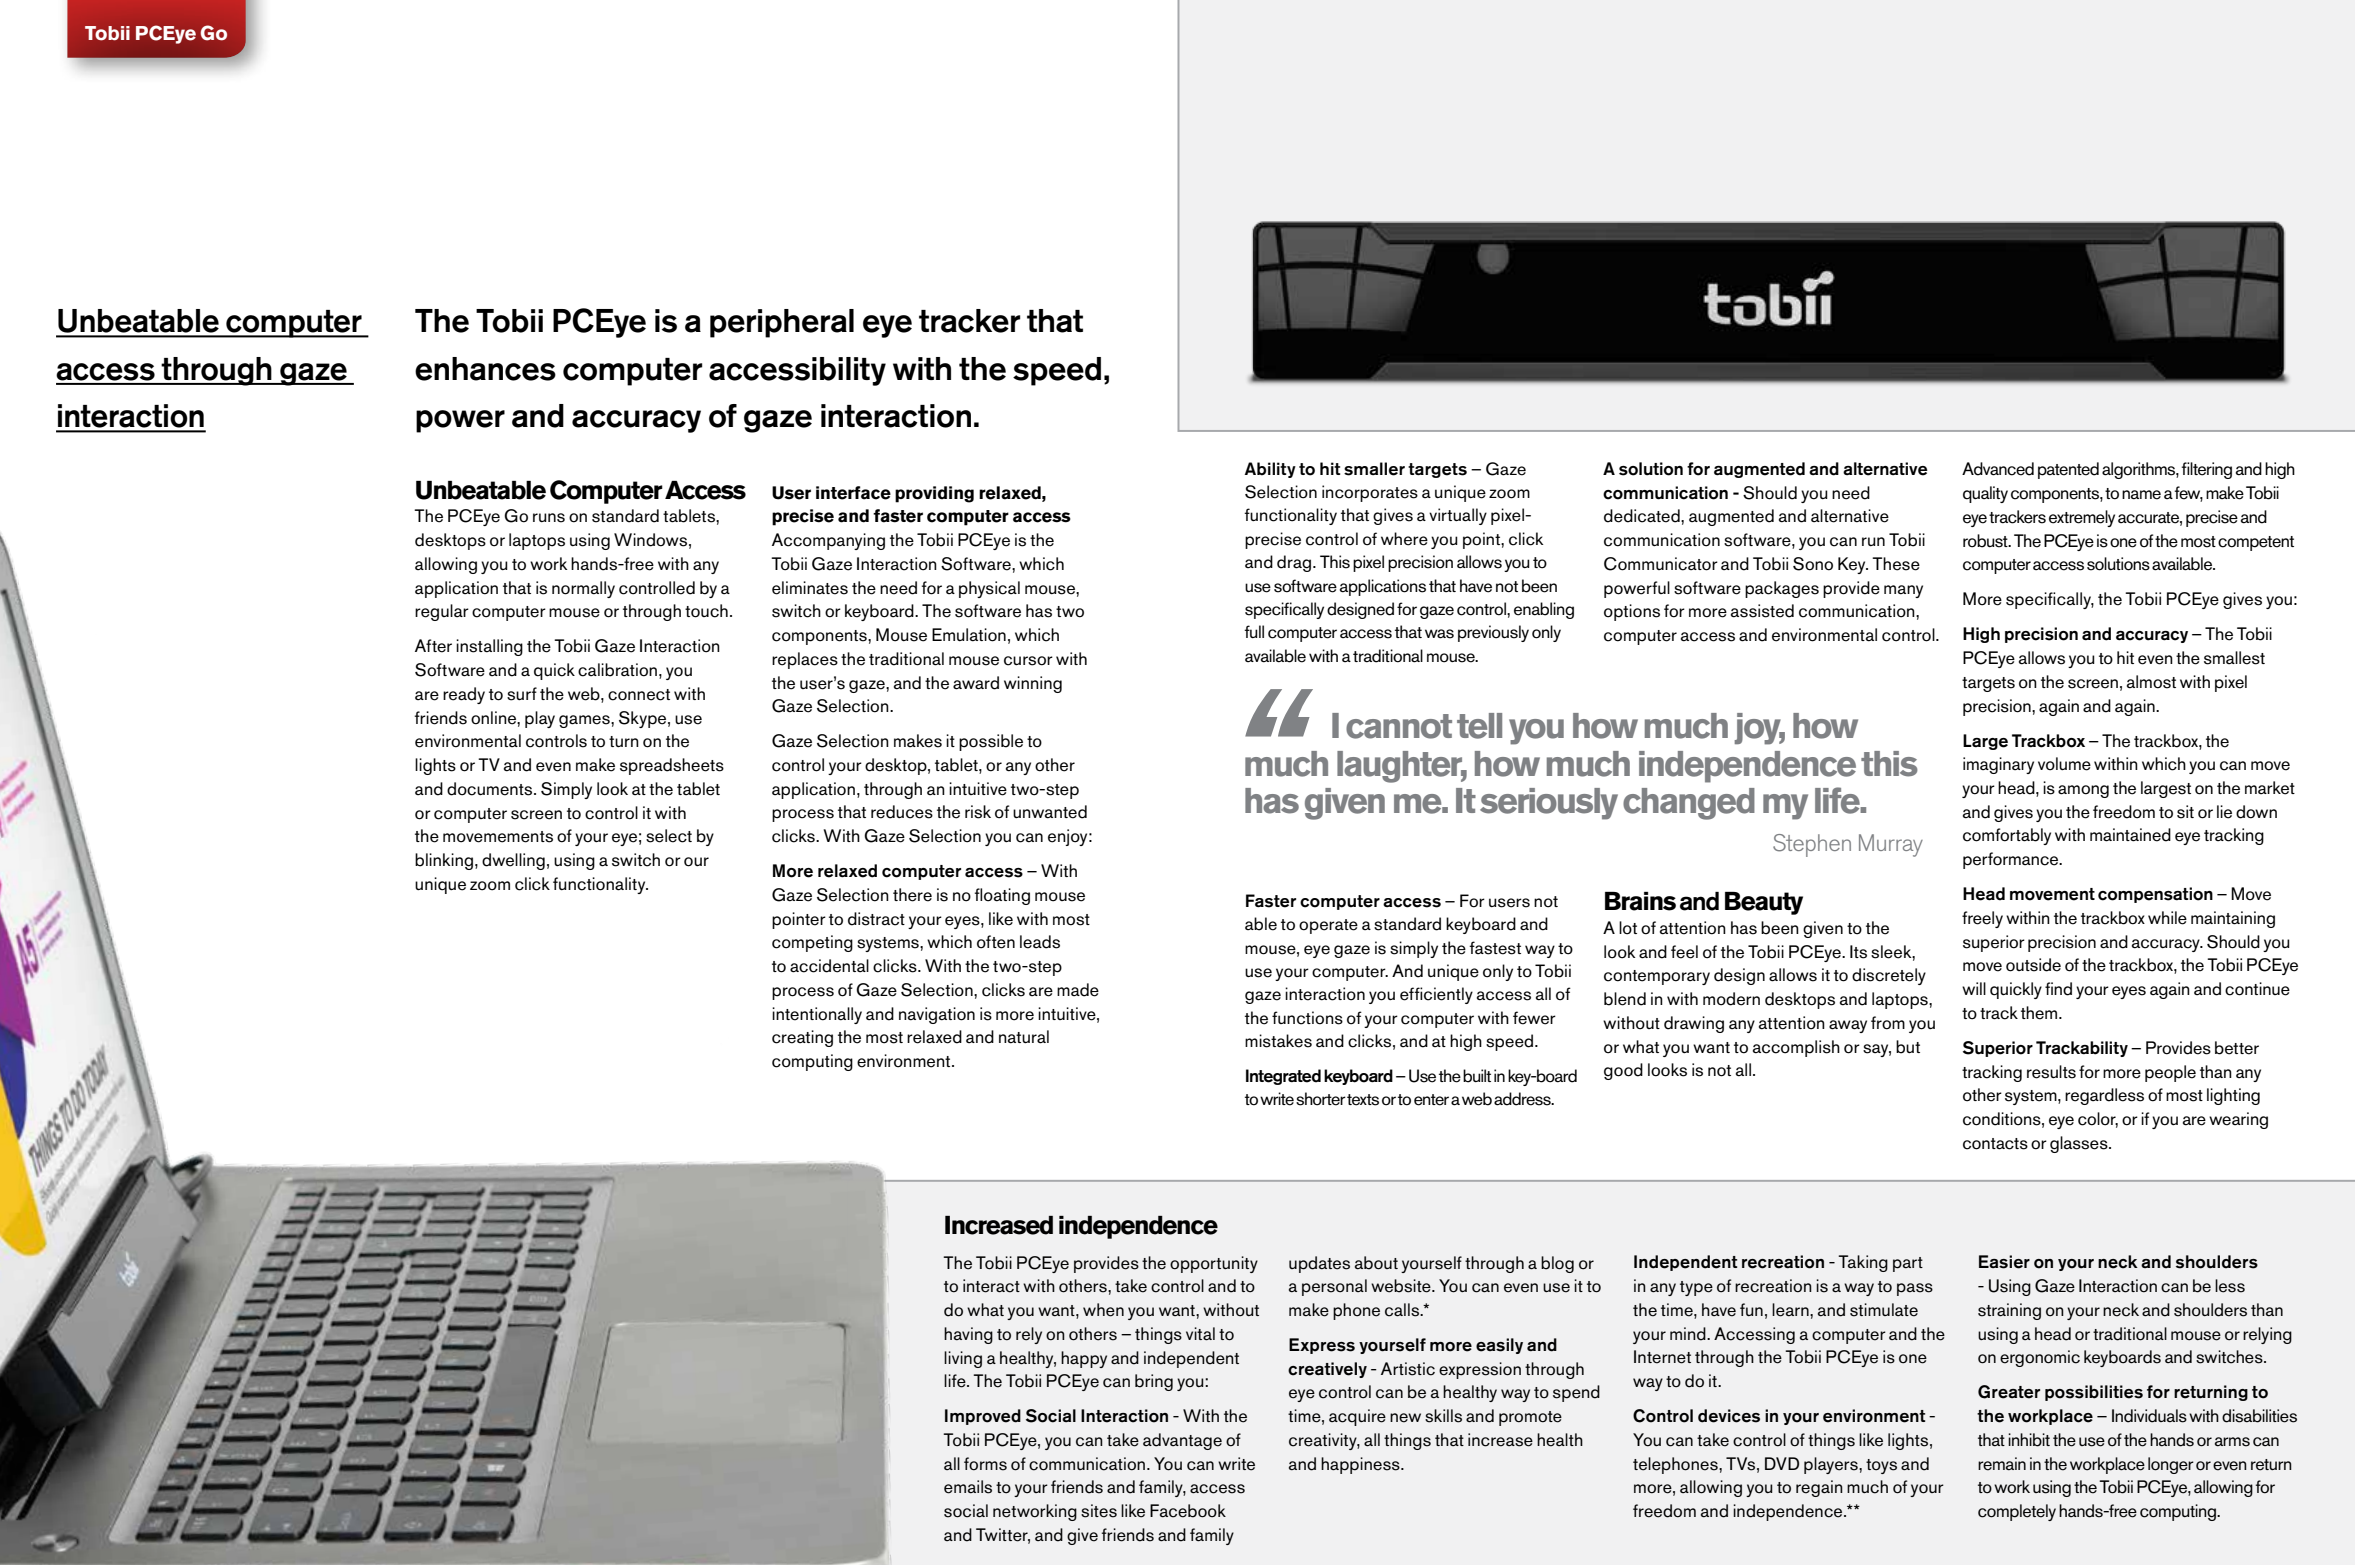 This screenshot has height=1565, width=2355. What do you see at coordinates (1998, 469) in the screenshot?
I see `Advanced` at bounding box center [1998, 469].
